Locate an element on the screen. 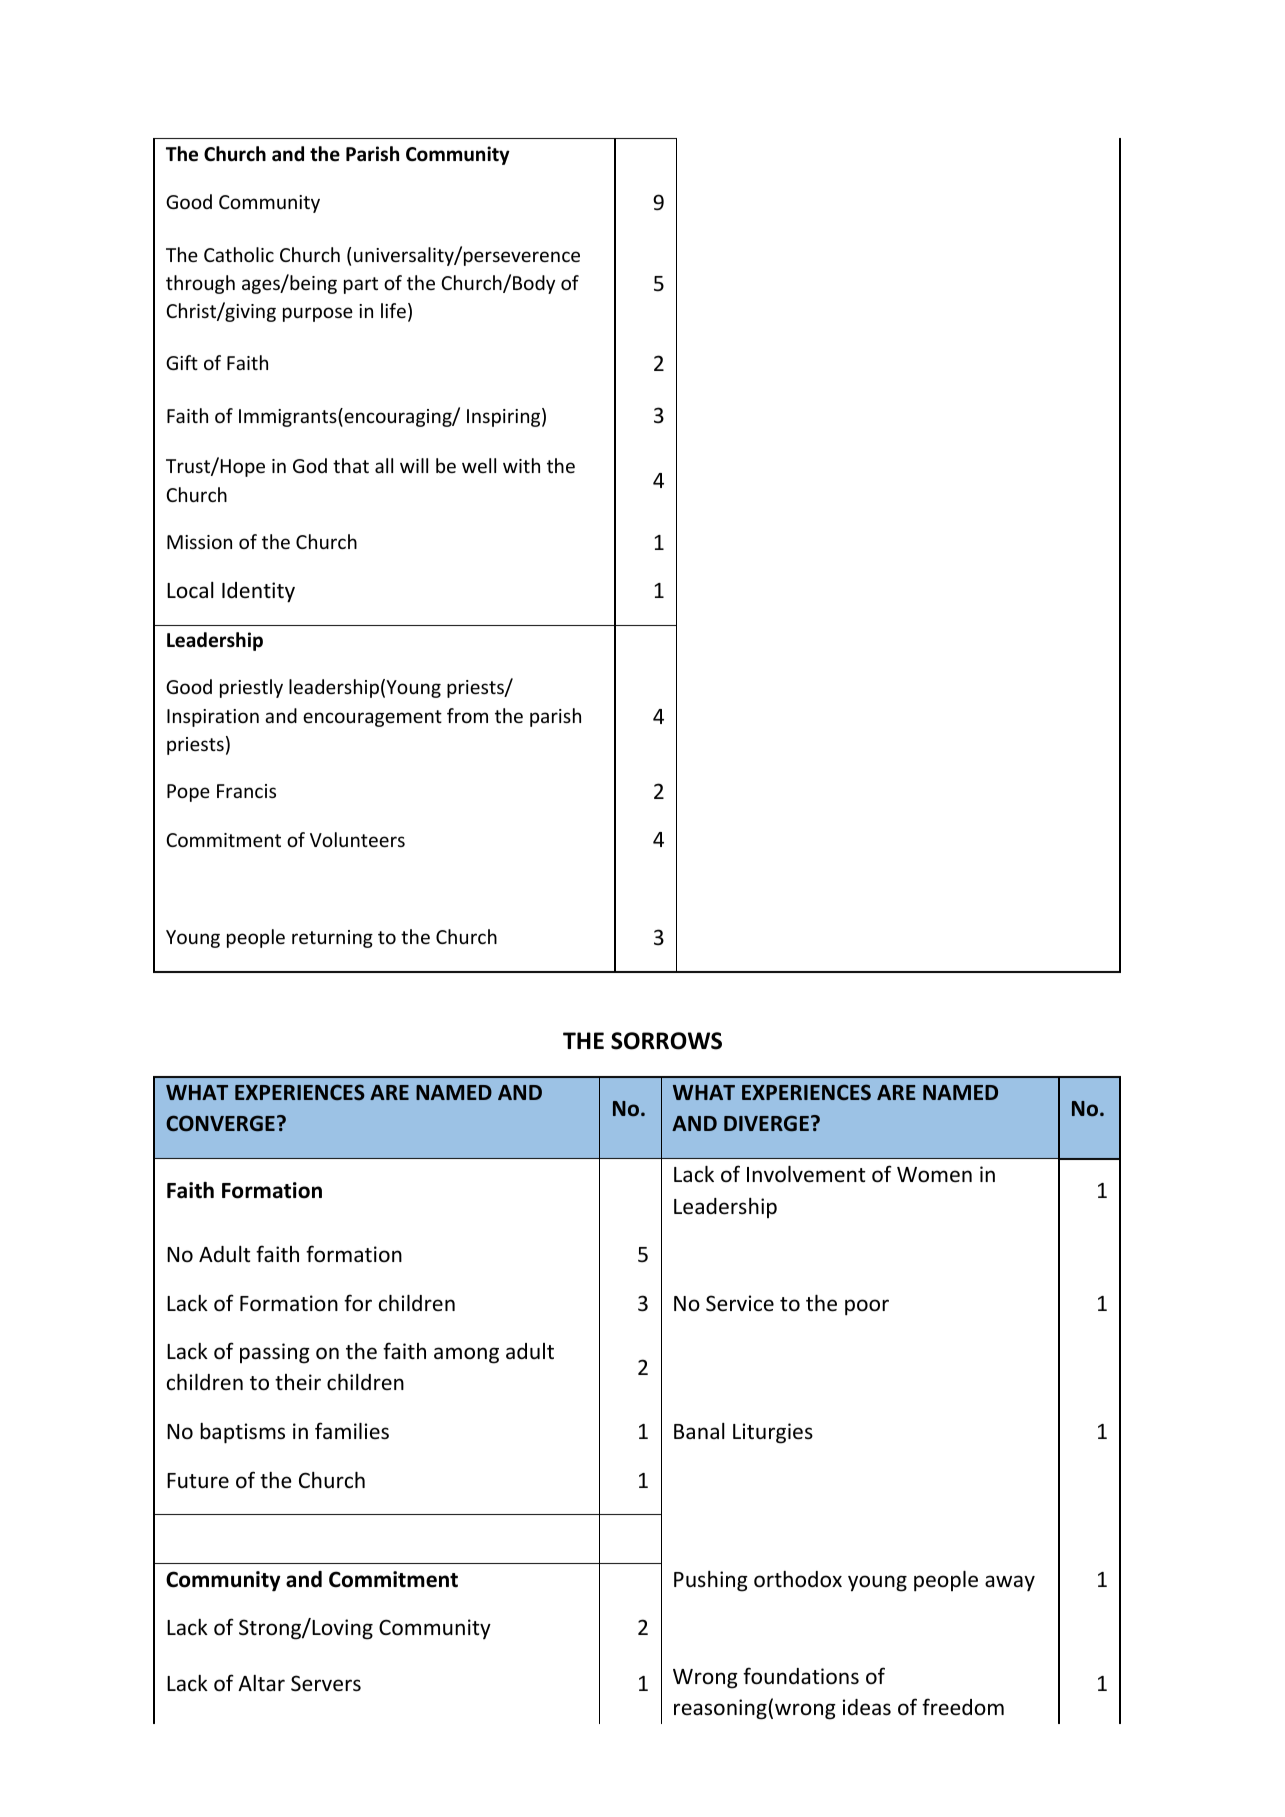 Image resolution: width=1285 pixels, height=1817 pixels. among is located at coordinates (466, 1355).
